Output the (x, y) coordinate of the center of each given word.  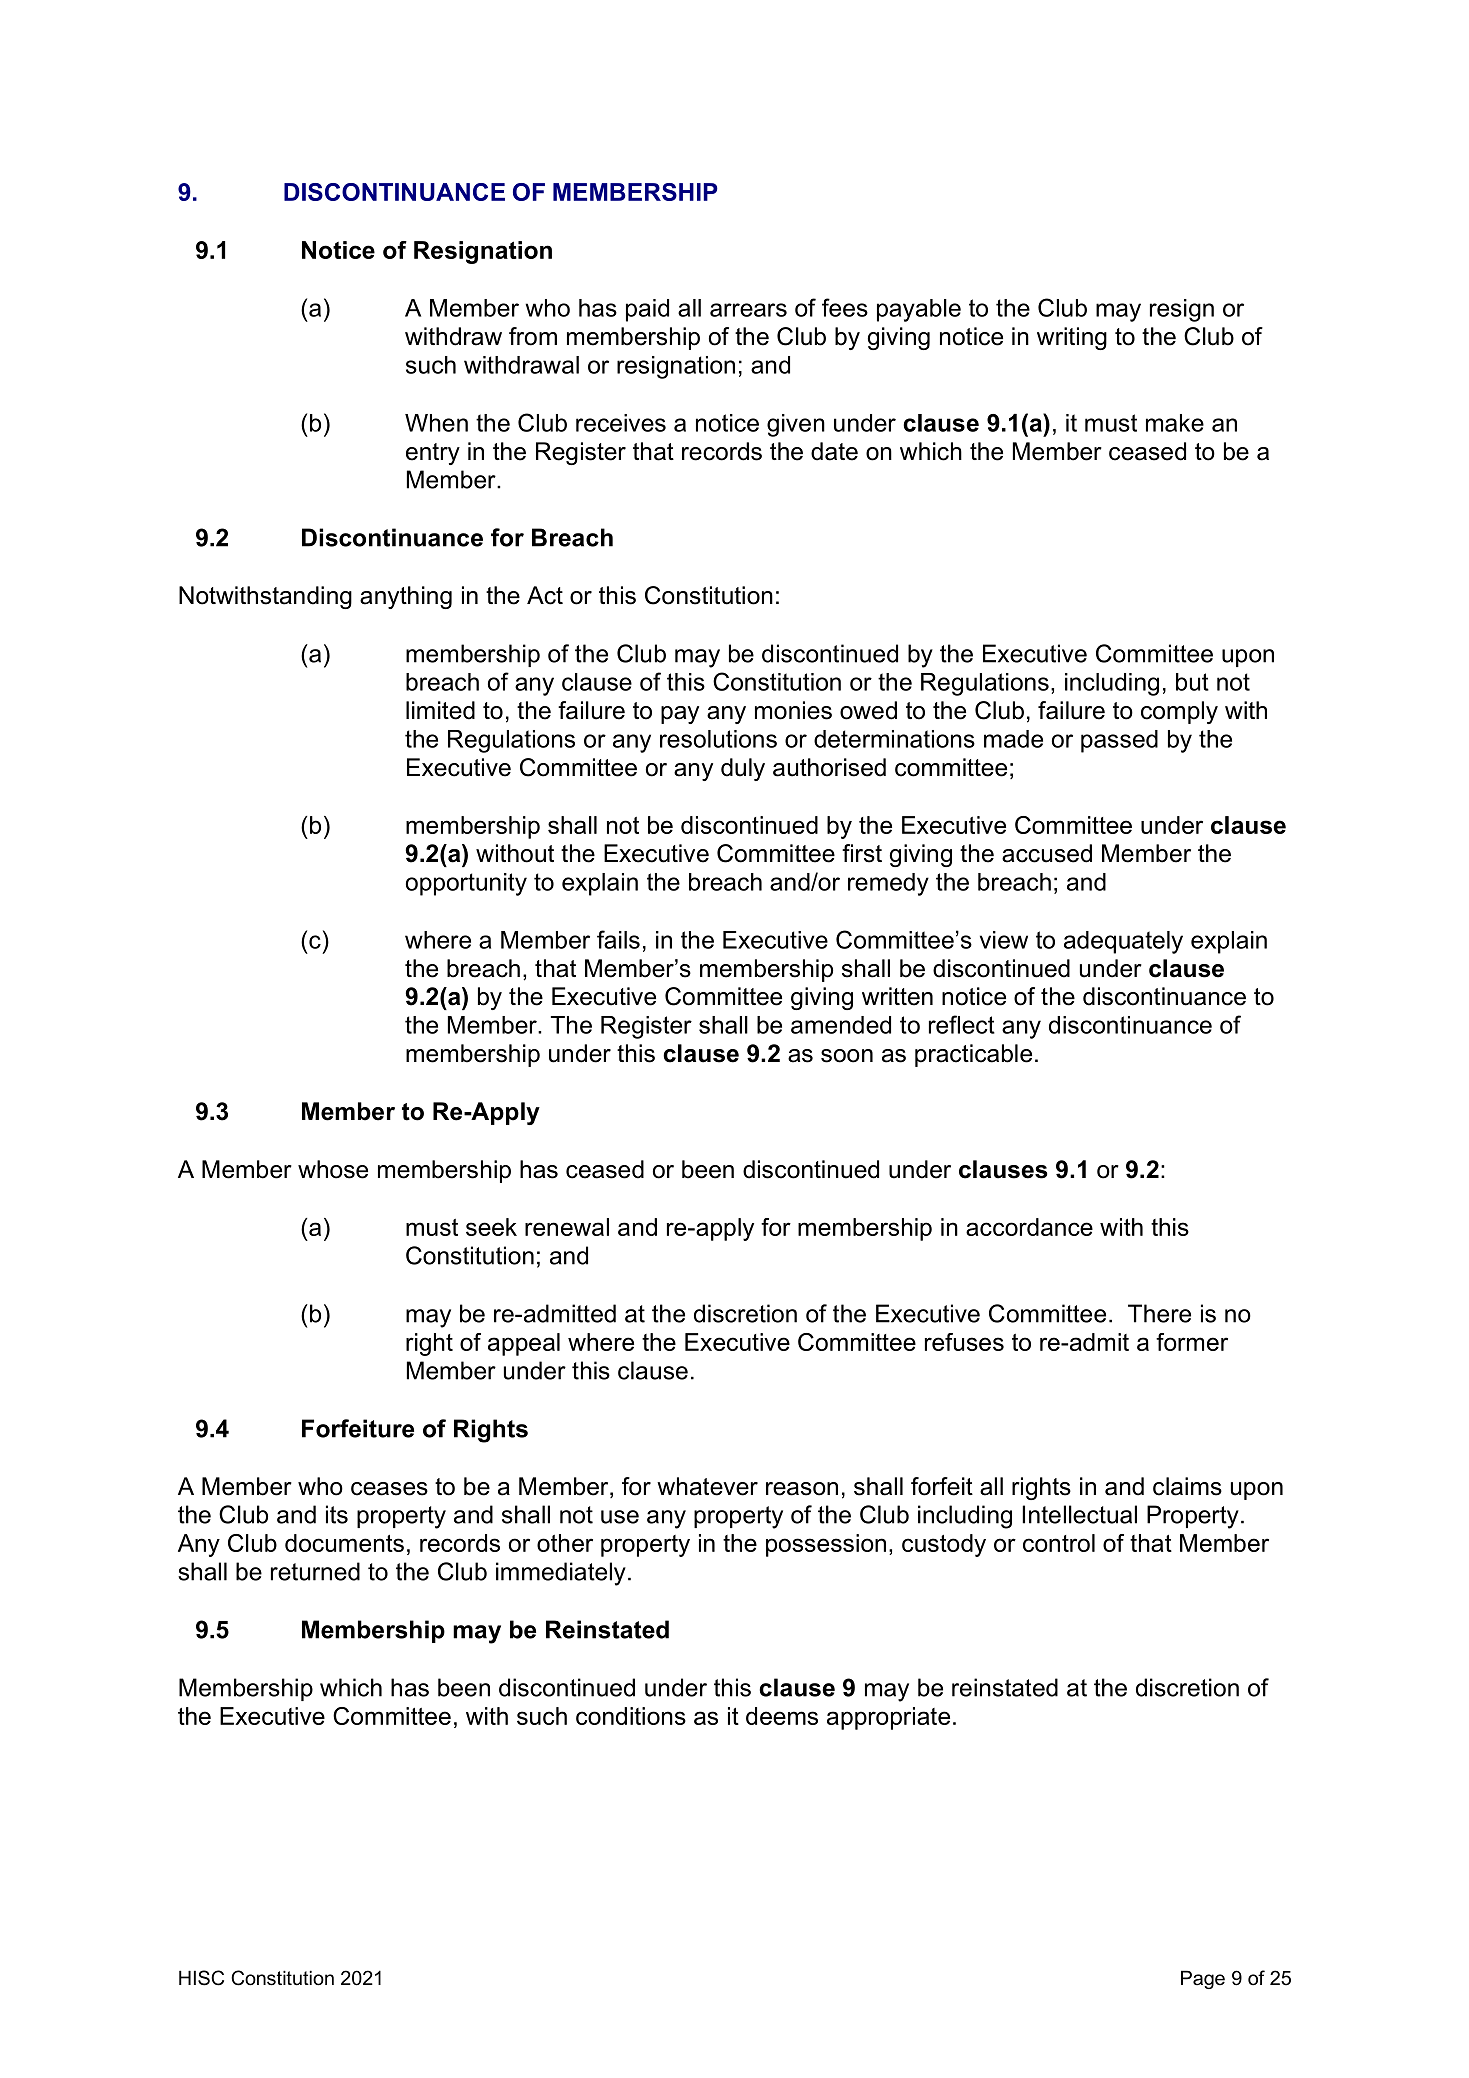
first (862, 853)
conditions (631, 1716)
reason (802, 1489)
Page (1203, 1979)
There (1159, 1313)
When (436, 423)
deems (782, 1716)
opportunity (466, 884)
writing (1072, 338)
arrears (748, 310)
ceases (389, 1489)
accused (1047, 853)
